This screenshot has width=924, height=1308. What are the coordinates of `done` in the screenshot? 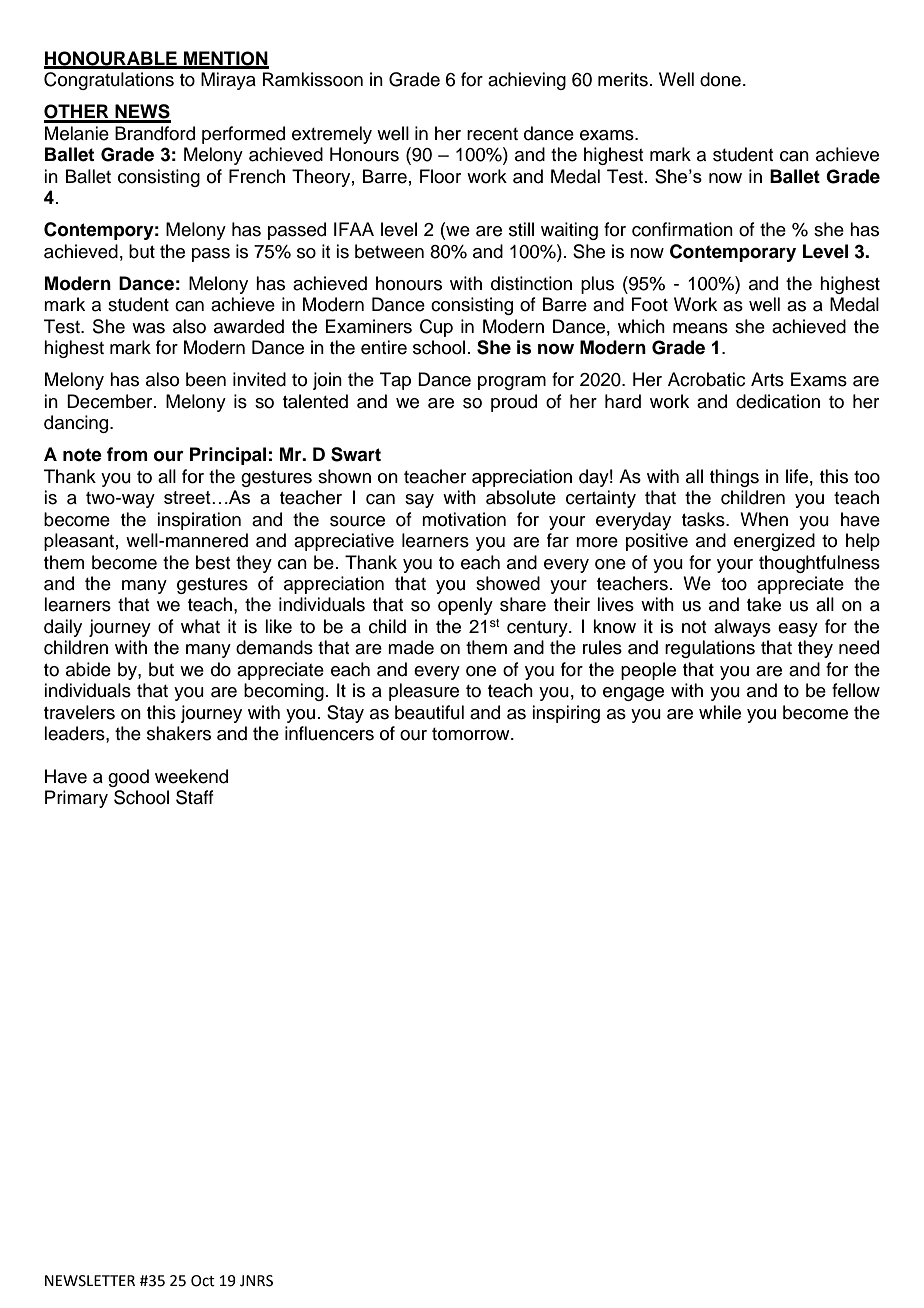 It's located at (720, 79).
